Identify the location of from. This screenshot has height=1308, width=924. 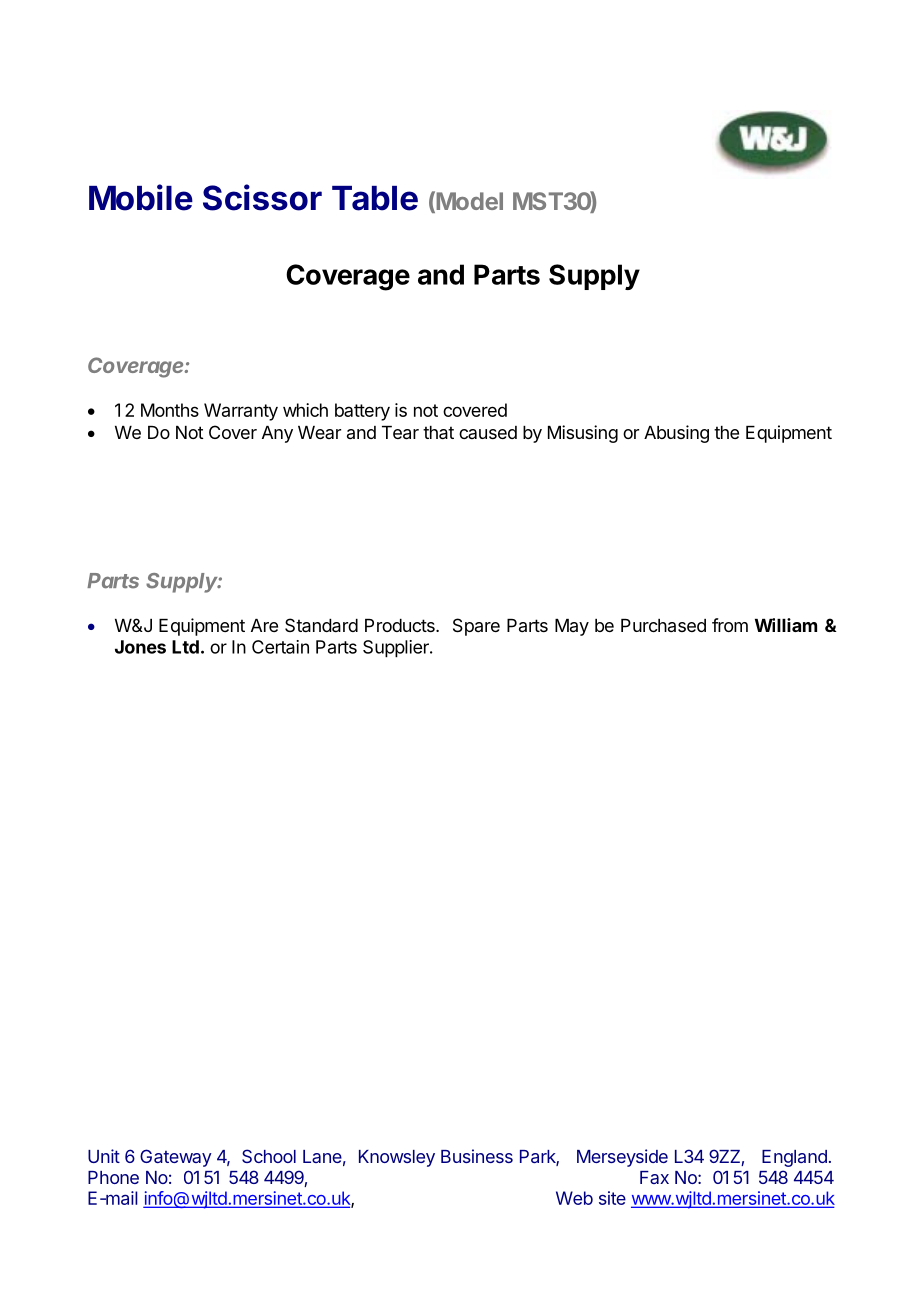
(730, 625).
